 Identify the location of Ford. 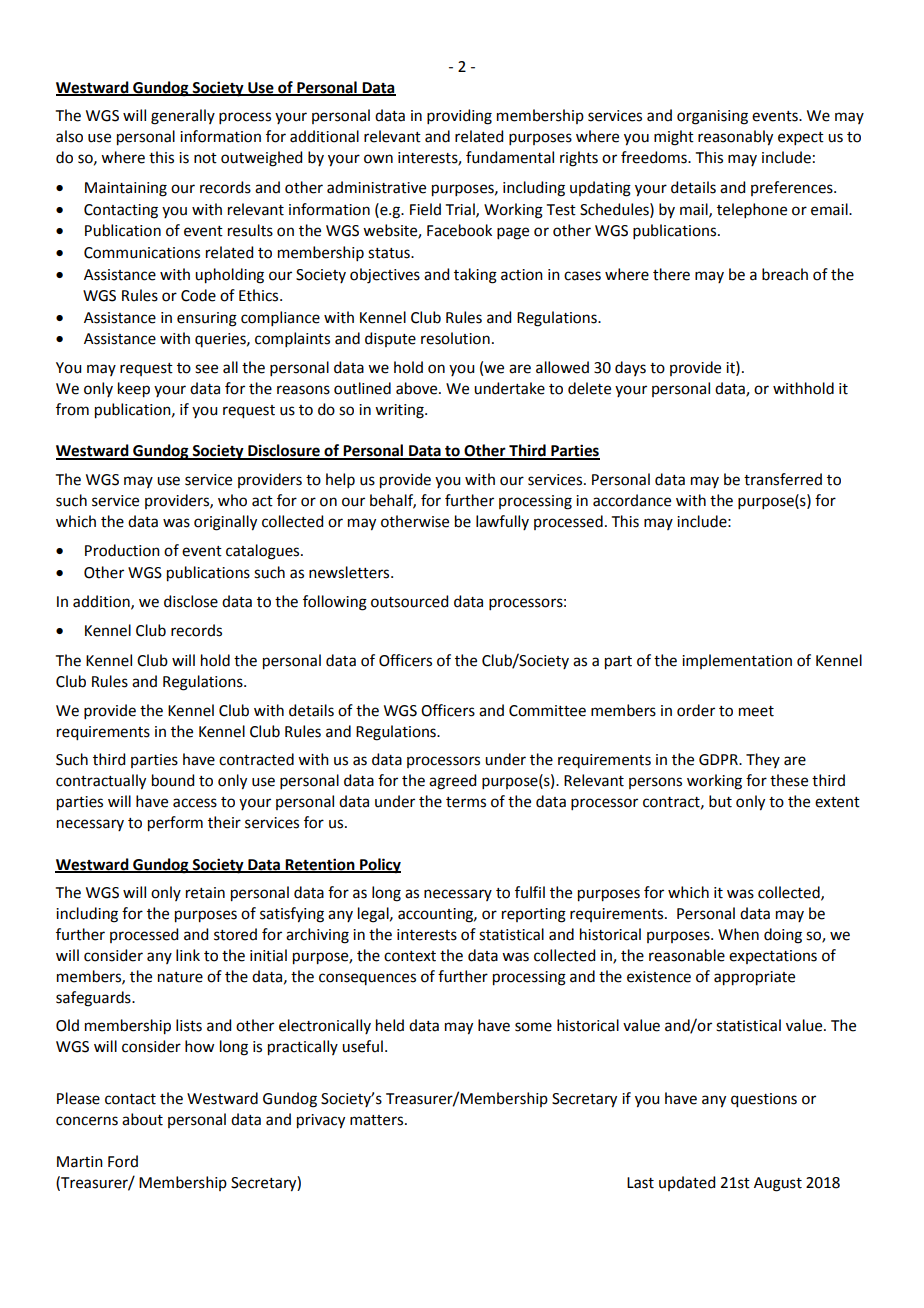
(123, 1161).
